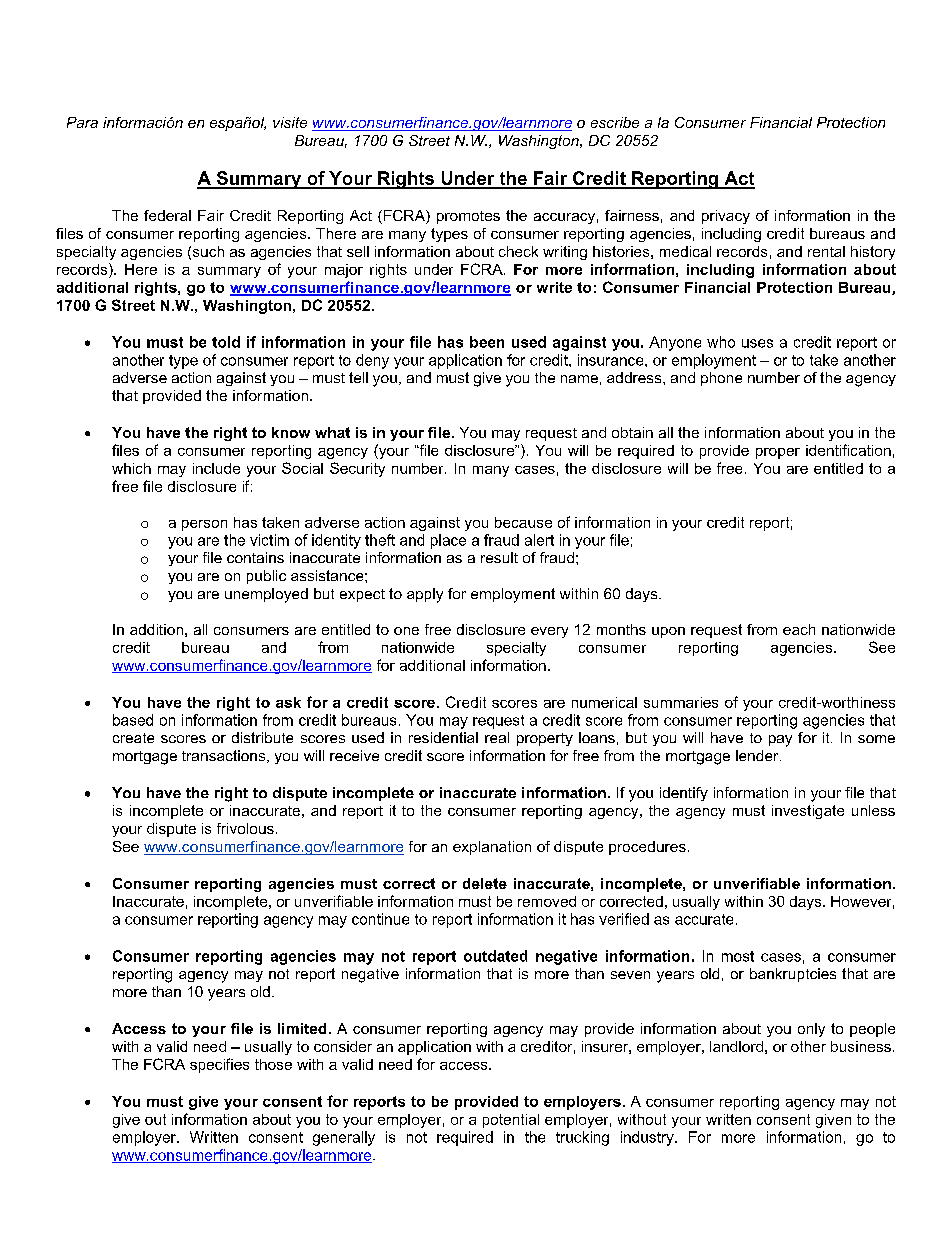 The height and width of the page is (1233, 952). I want to click on privacy, so click(726, 217).
